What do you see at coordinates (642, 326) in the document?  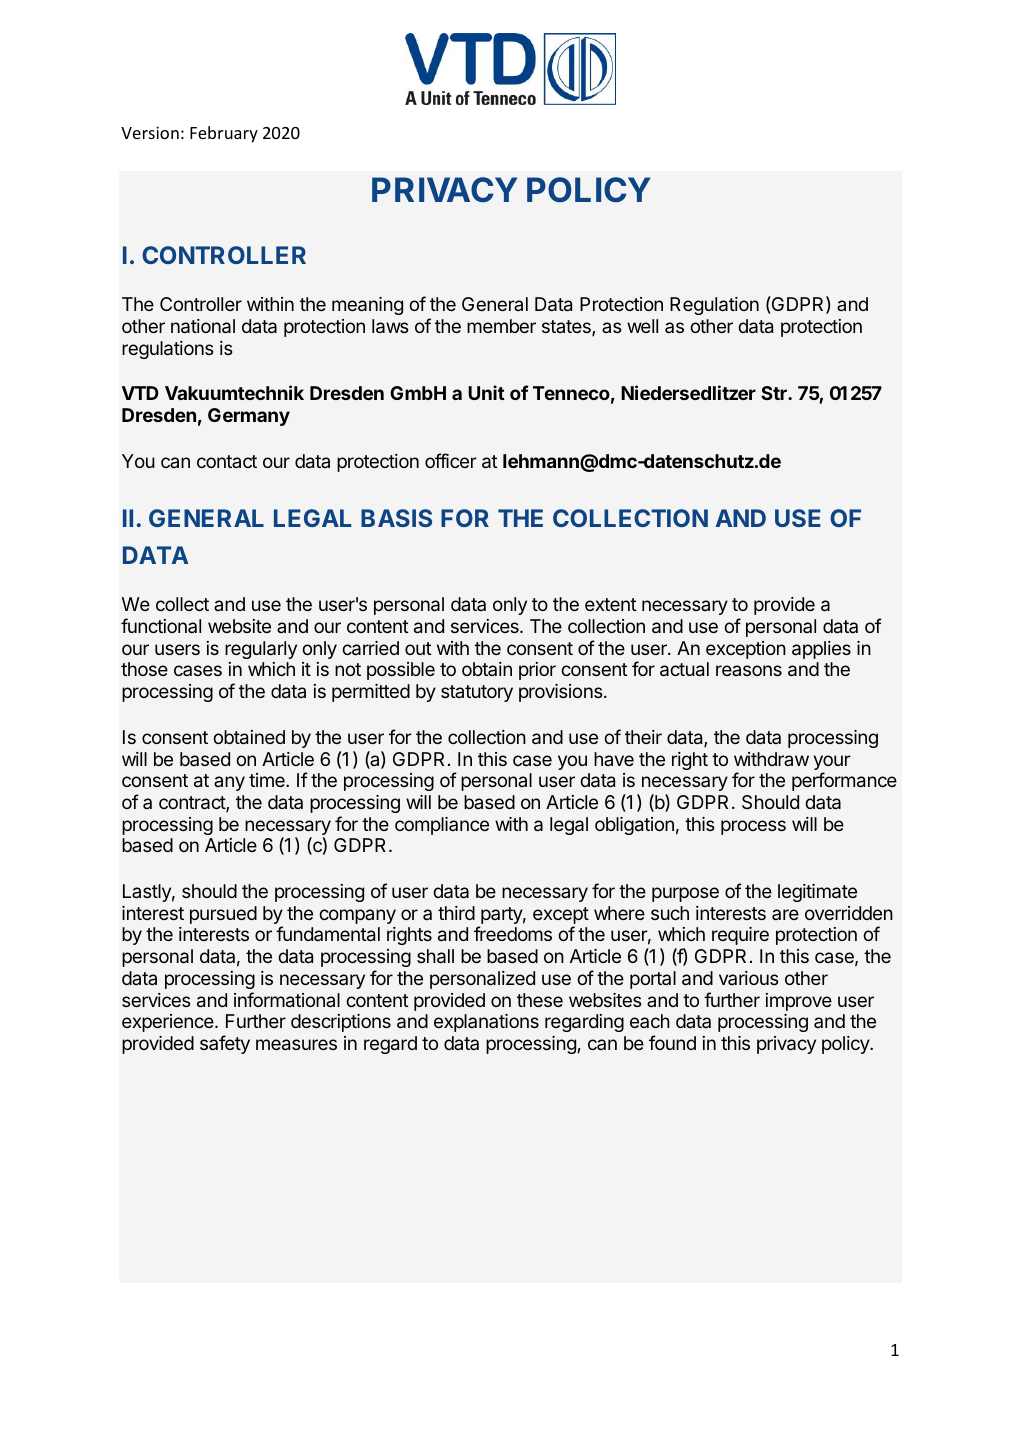 I see `well` at bounding box center [642, 326].
